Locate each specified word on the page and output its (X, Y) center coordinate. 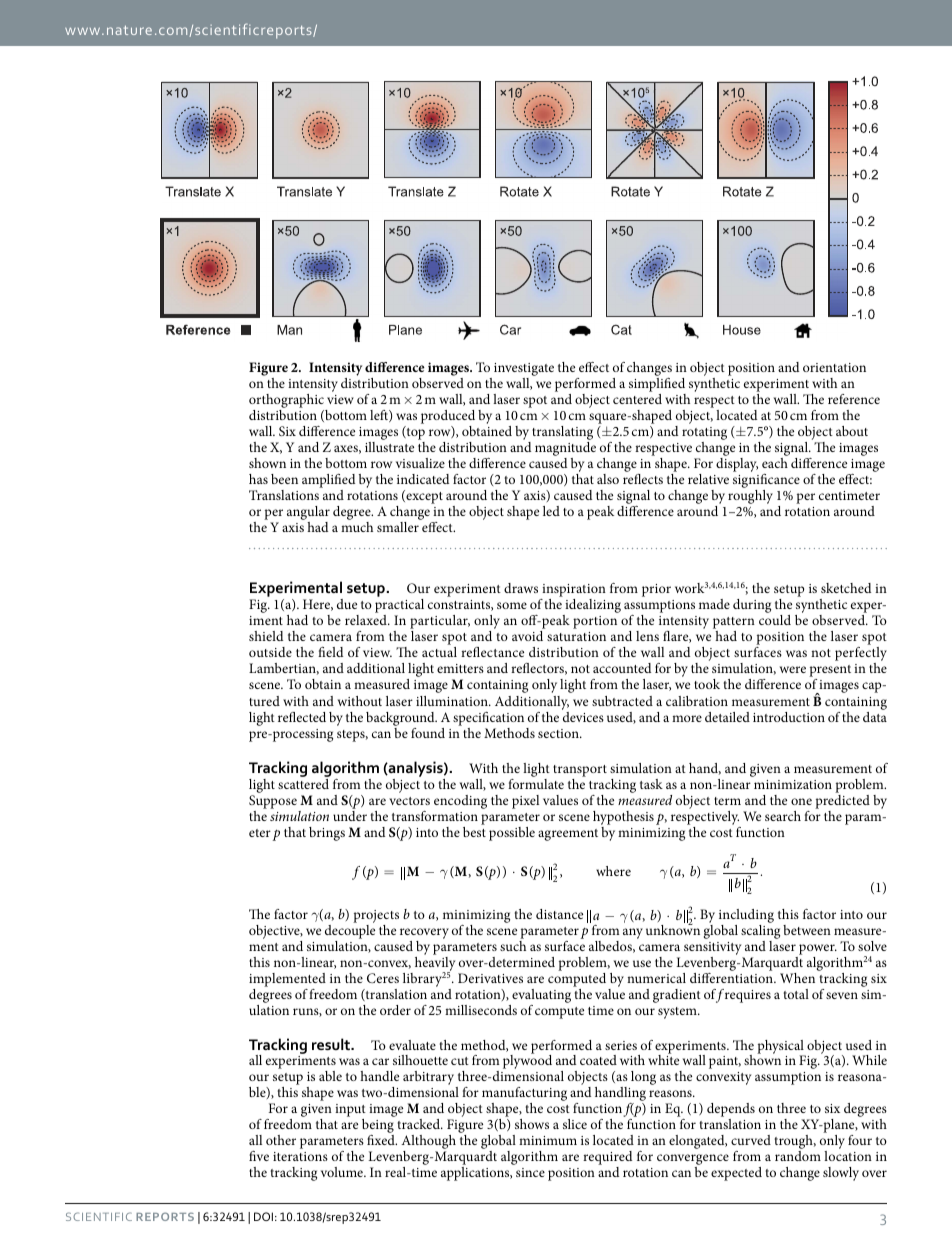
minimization (793, 784)
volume (343, 1172)
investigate (524, 371)
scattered (304, 782)
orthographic (287, 402)
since (530, 1172)
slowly (841, 1174)
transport (580, 771)
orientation (834, 367)
